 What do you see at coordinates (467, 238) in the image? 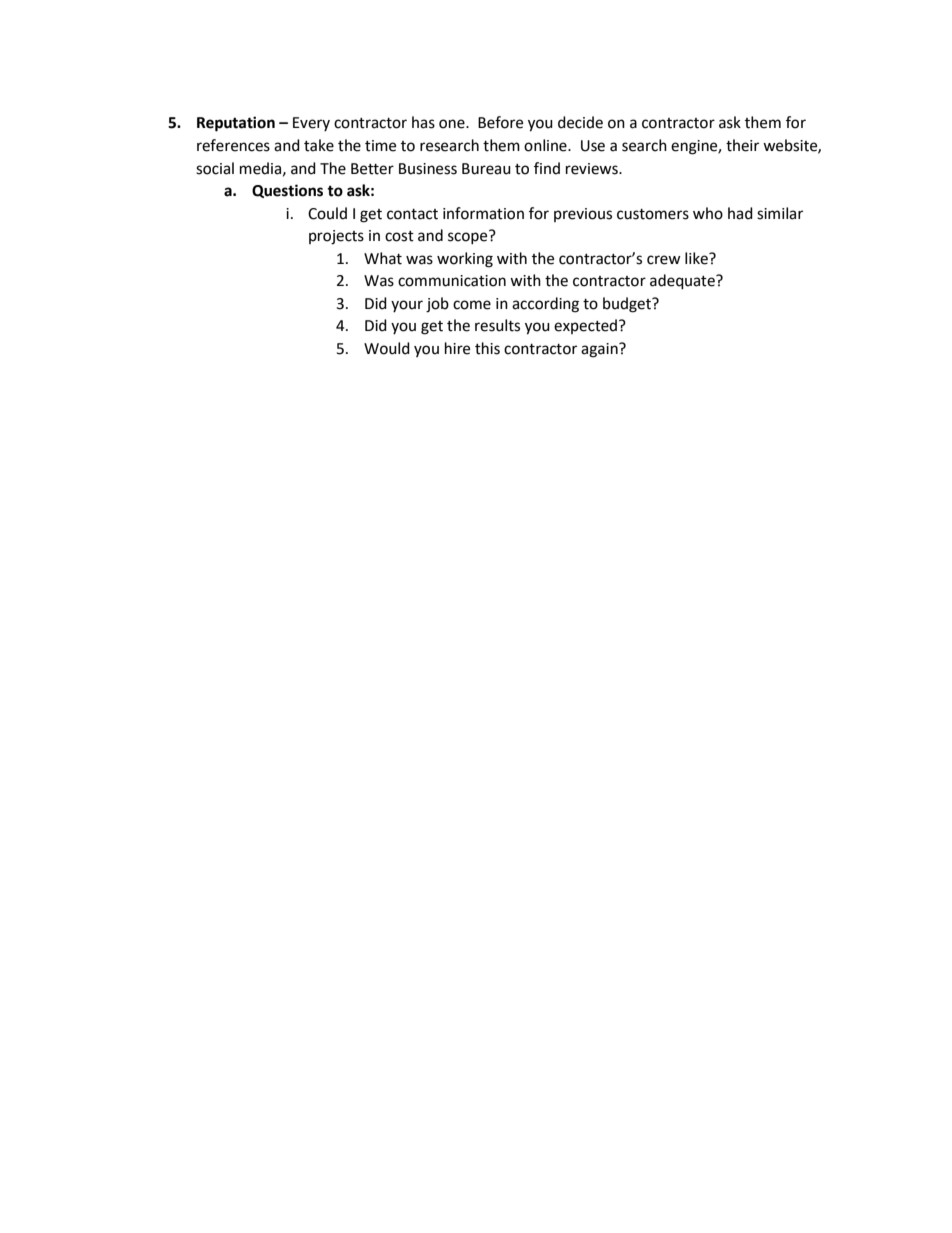
I see `scope` at bounding box center [467, 238].
